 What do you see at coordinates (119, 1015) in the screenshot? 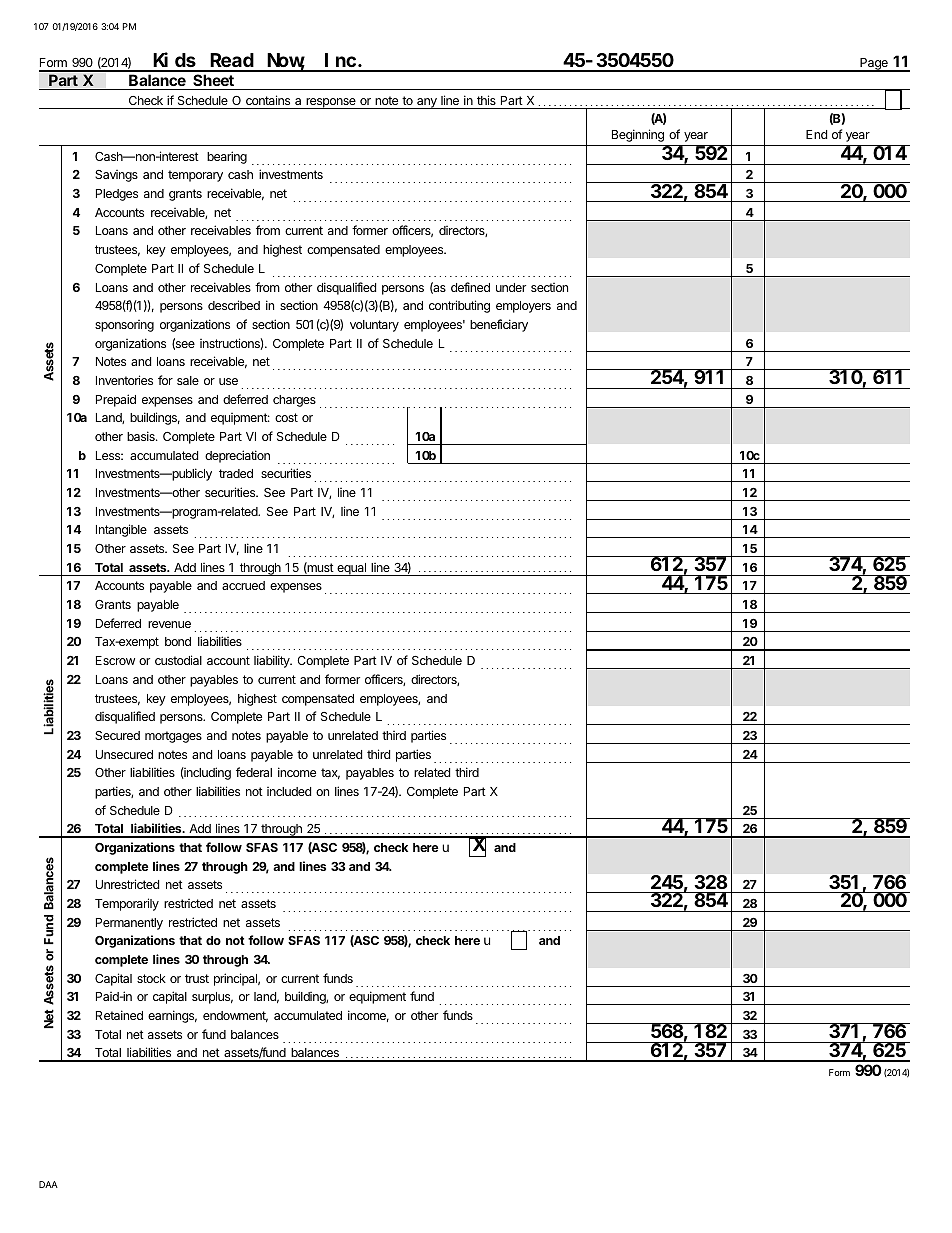
I see `Retained` at bounding box center [119, 1015].
